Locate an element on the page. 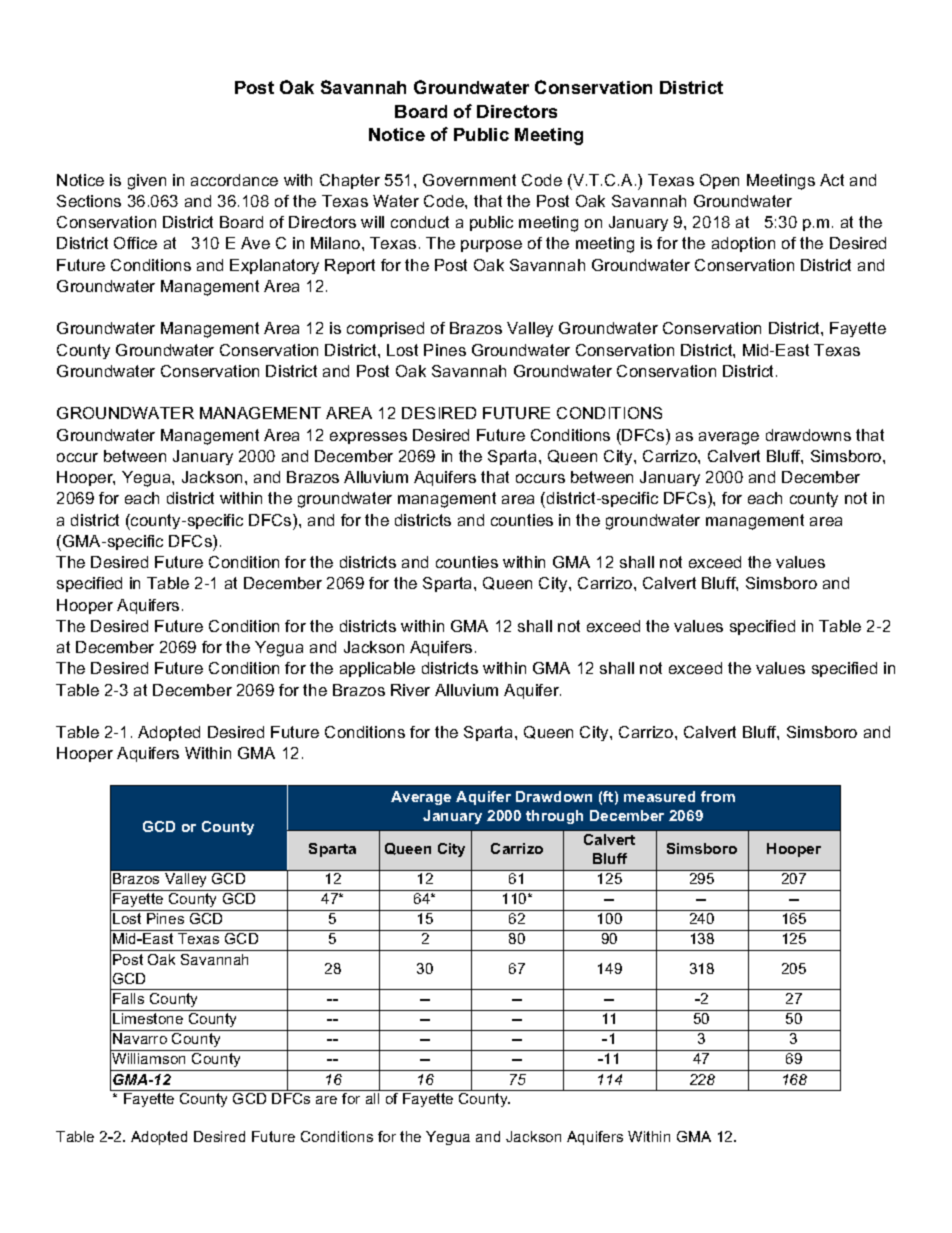 This image has height=1233, width=952. from is located at coordinates (718, 796).
